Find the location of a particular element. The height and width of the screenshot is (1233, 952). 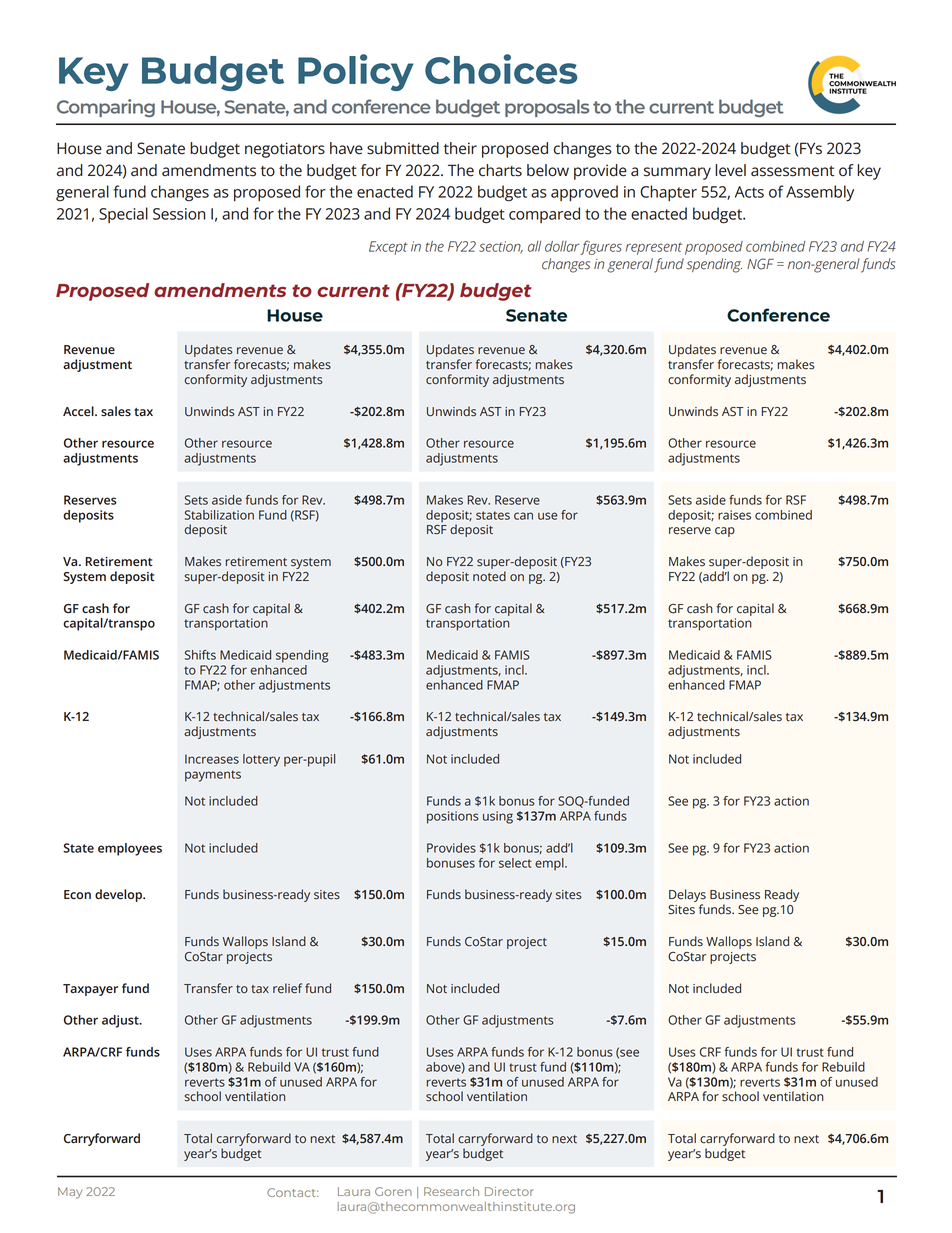

Except is located at coordinates (388, 248).
